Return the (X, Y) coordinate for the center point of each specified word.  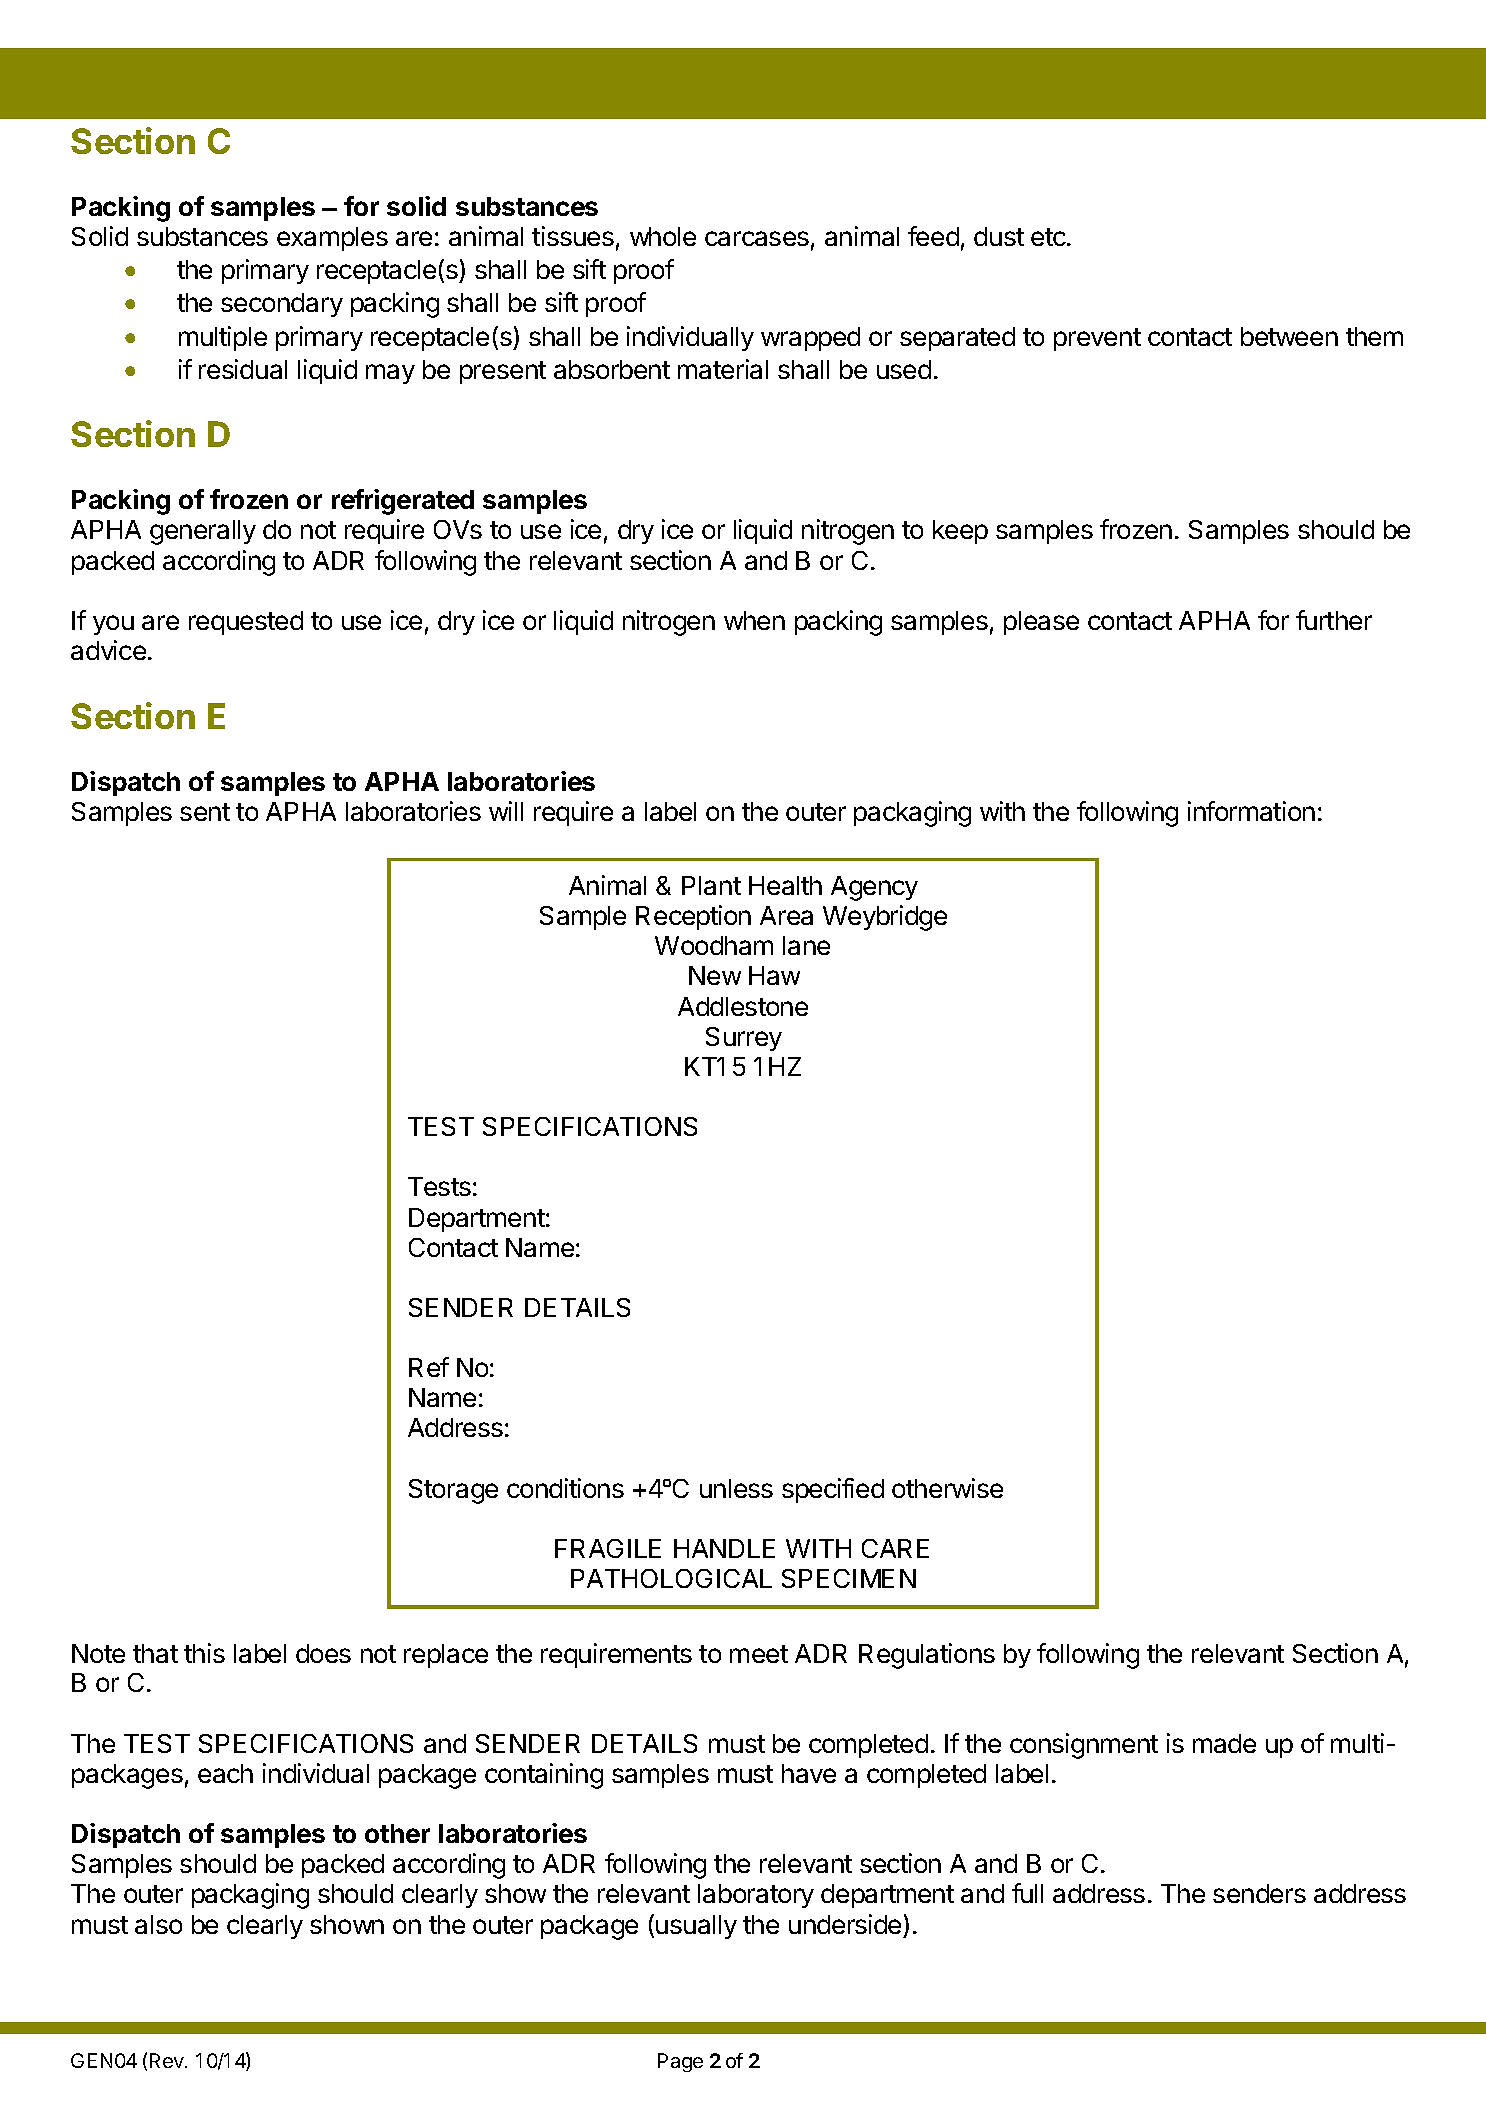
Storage (453, 1491)
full (1027, 1893)
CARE (895, 1548)
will (506, 811)
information (1251, 811)
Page (680, 2062)
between (1289, 336)
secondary (282, 305)
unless (736, 1488)
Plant (711, 885)
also (158, 1924)
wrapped (810, 339)
